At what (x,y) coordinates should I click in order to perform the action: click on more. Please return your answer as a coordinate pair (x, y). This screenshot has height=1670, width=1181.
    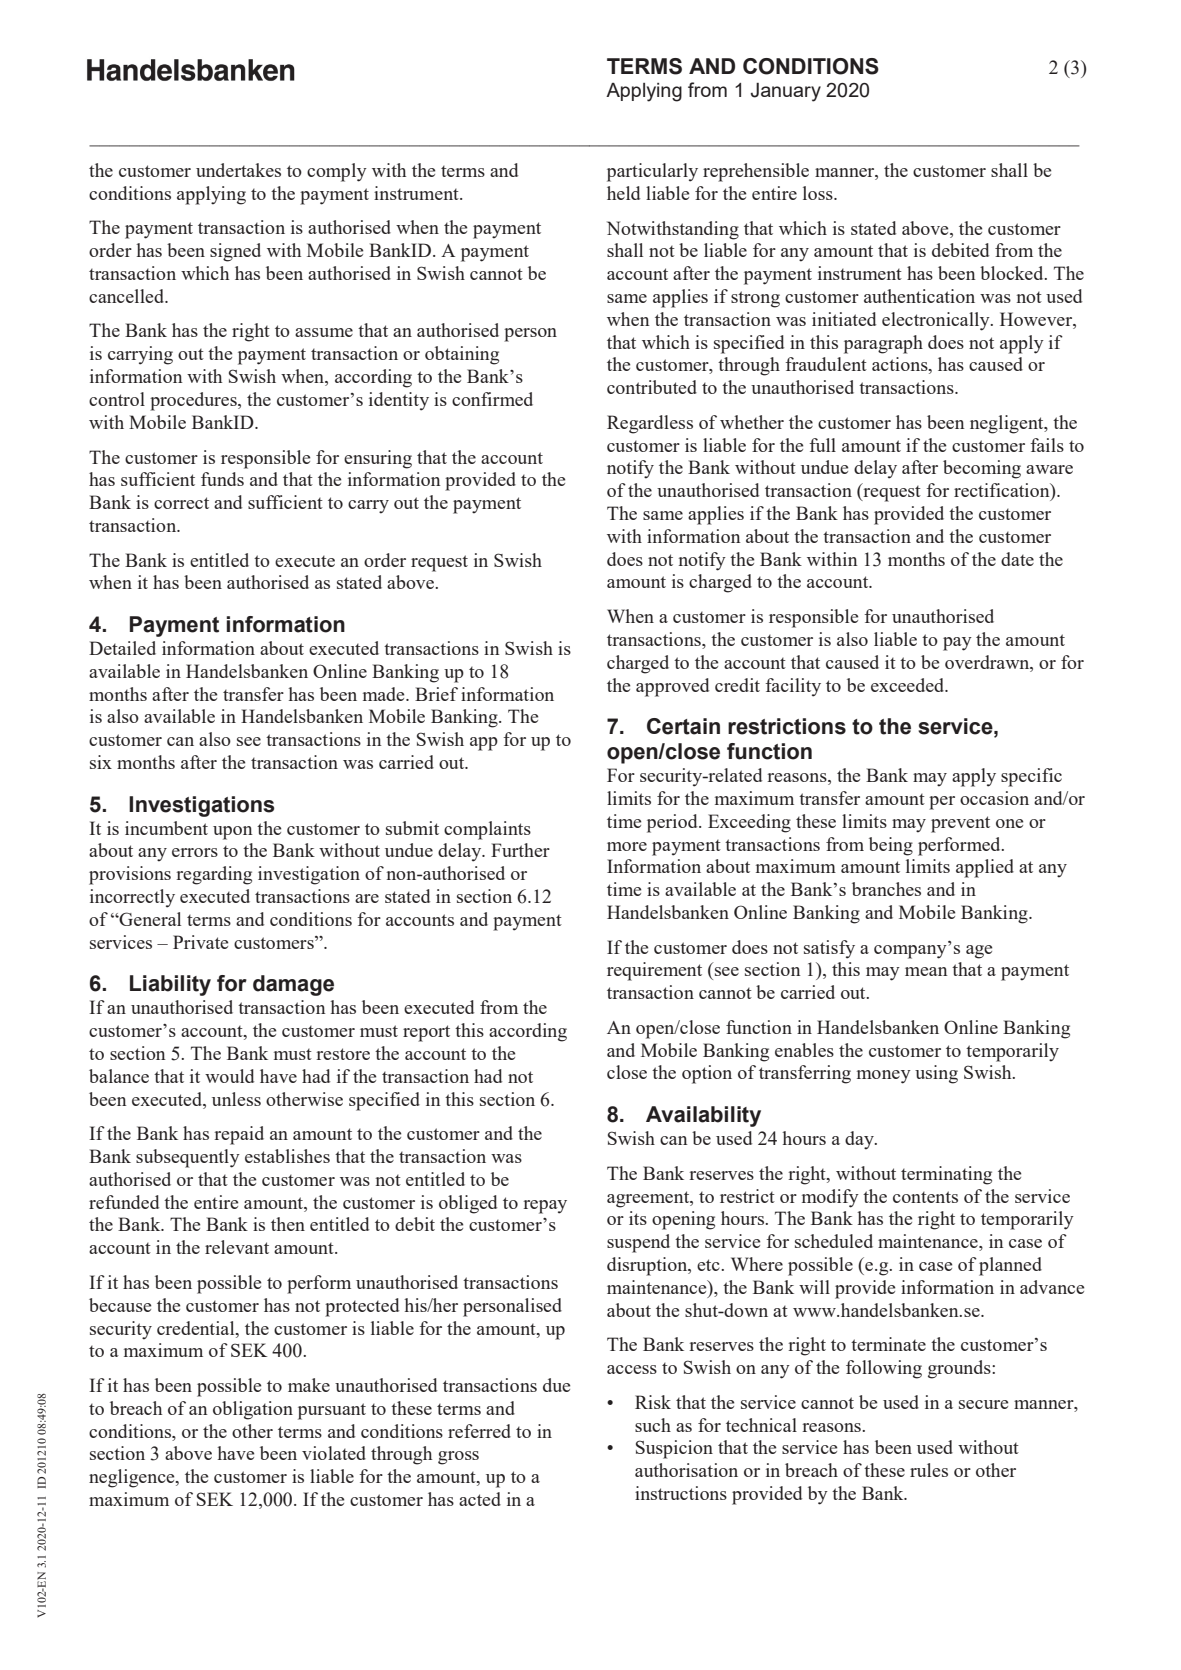
    Looking at the image, I should click on (627, 846).
